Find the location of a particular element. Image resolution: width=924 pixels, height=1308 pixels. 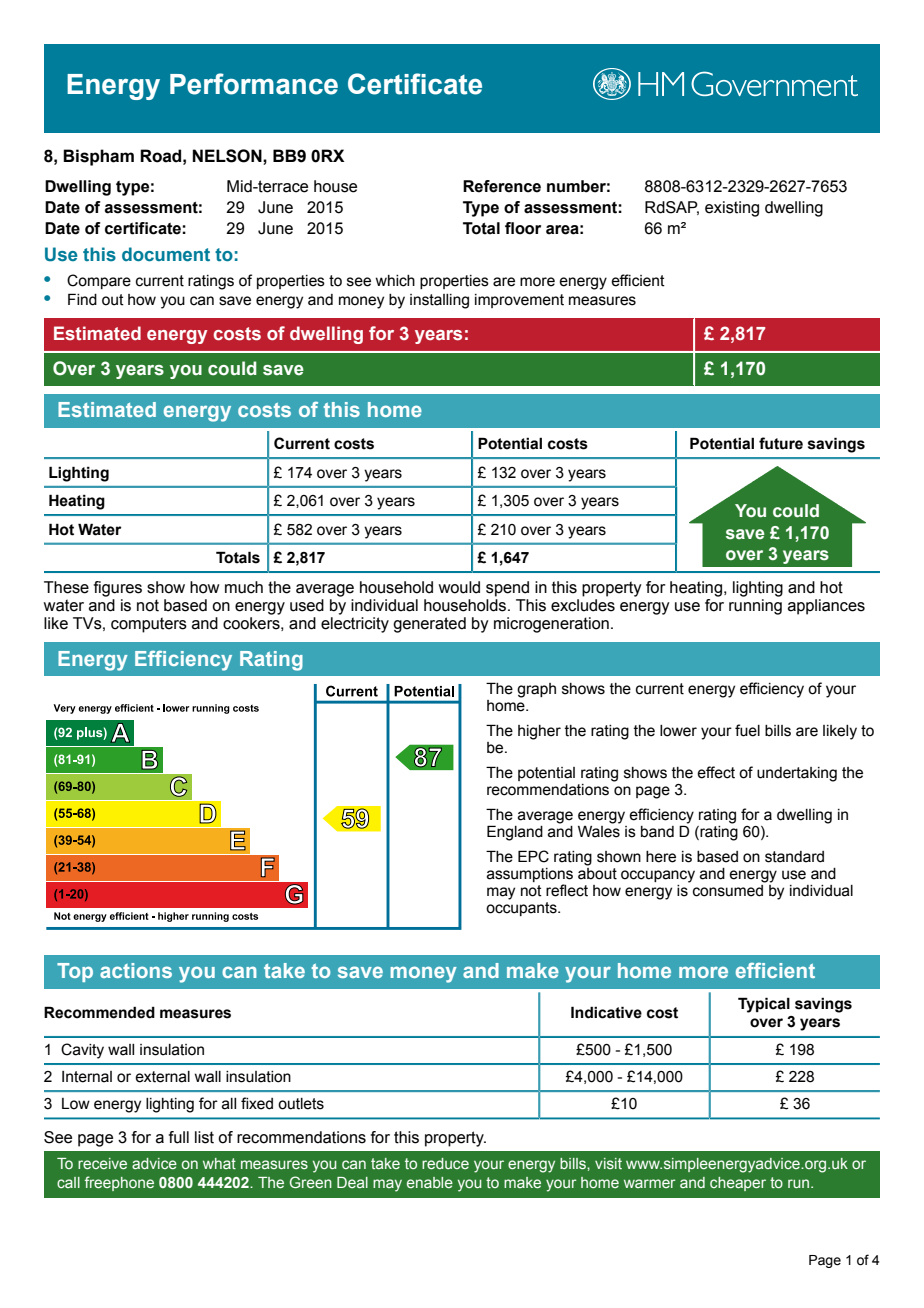

Performance is located at coordinates (254, 84).
